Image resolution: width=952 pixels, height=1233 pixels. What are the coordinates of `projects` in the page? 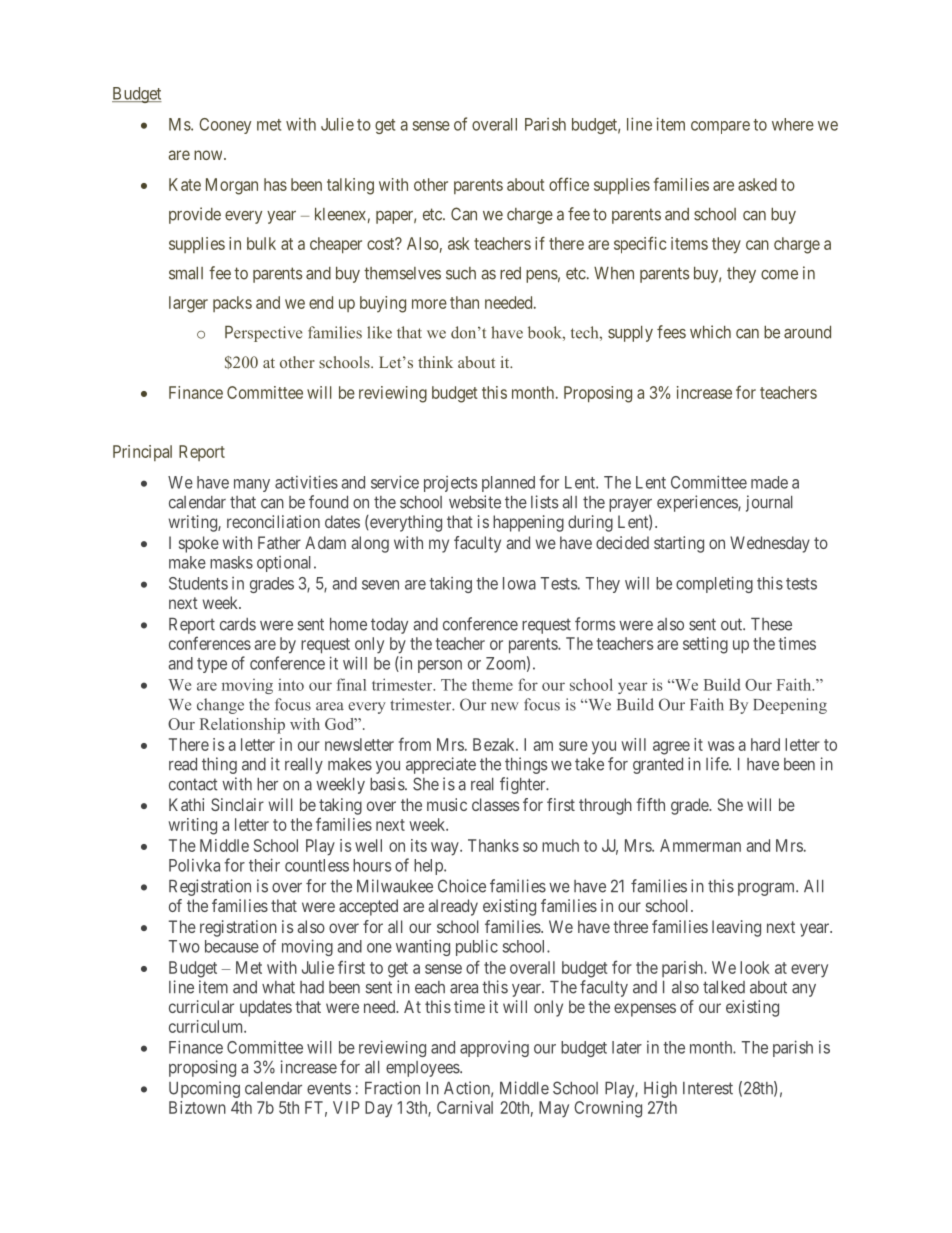 It's located at (450, 484).
